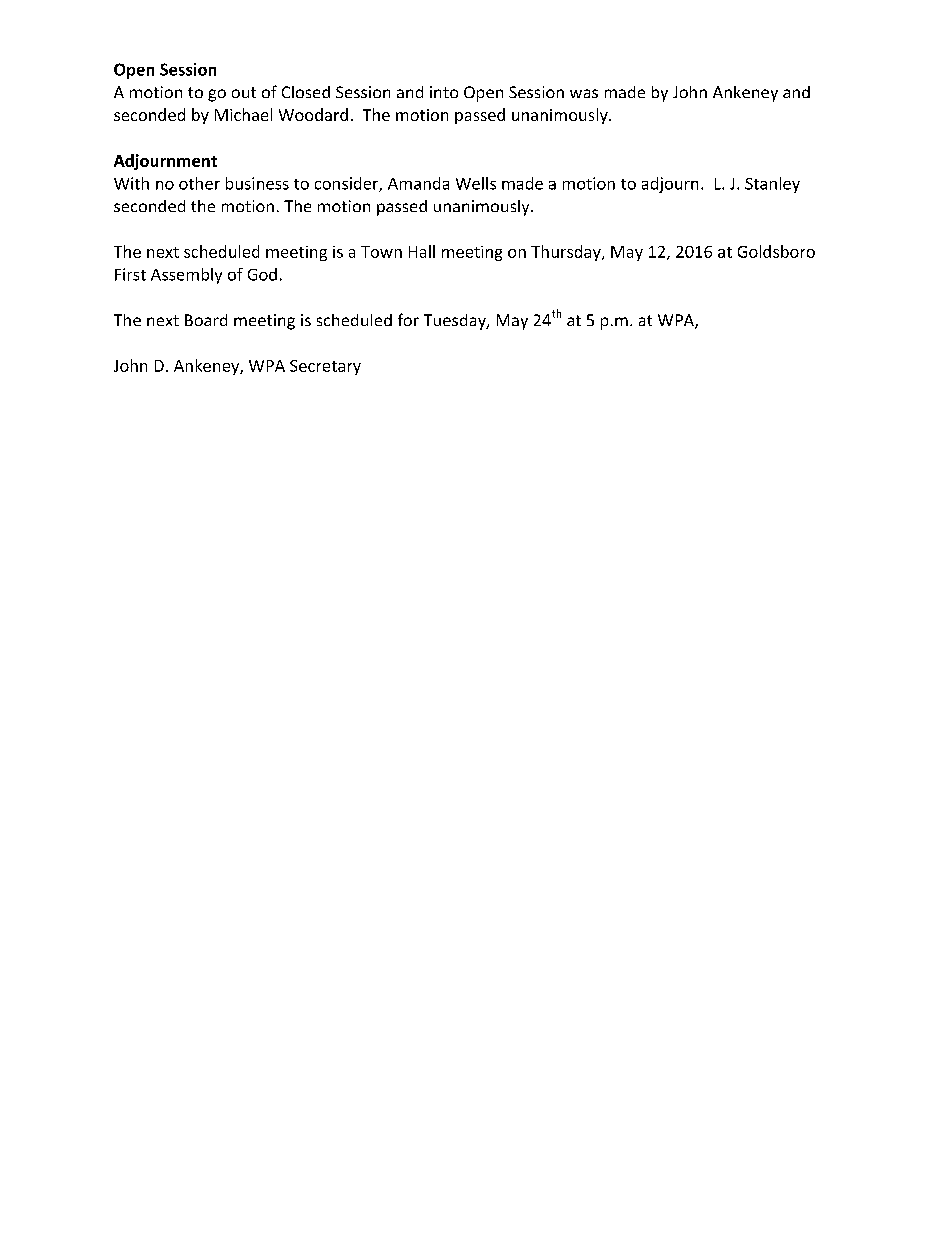  What do you see at coordinates (381, 252) in the screenshot?
I see `Town` at bounding box center [381, 252].
